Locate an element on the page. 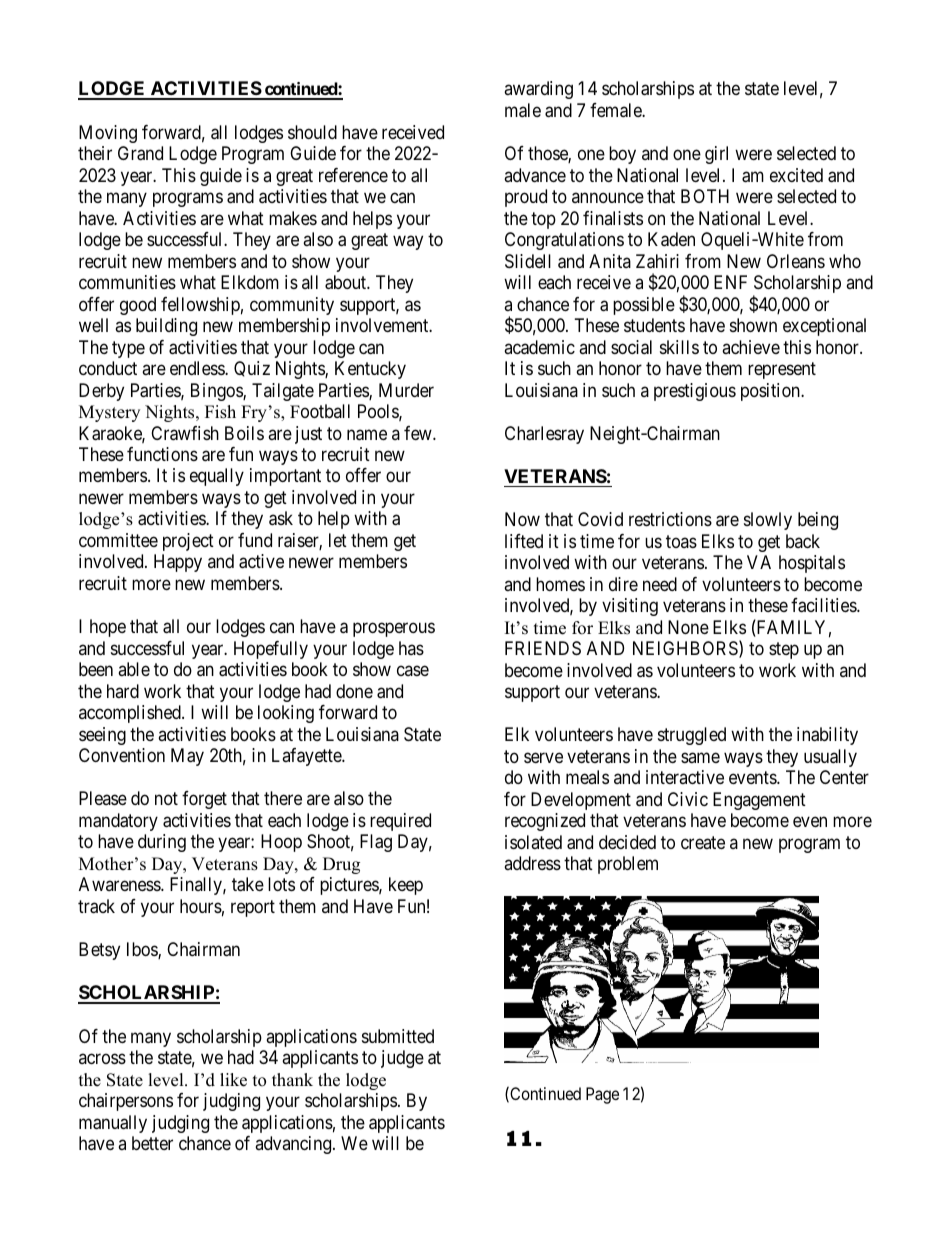 The image size is (952, 1233). create is located at coordinates (703, 842).
